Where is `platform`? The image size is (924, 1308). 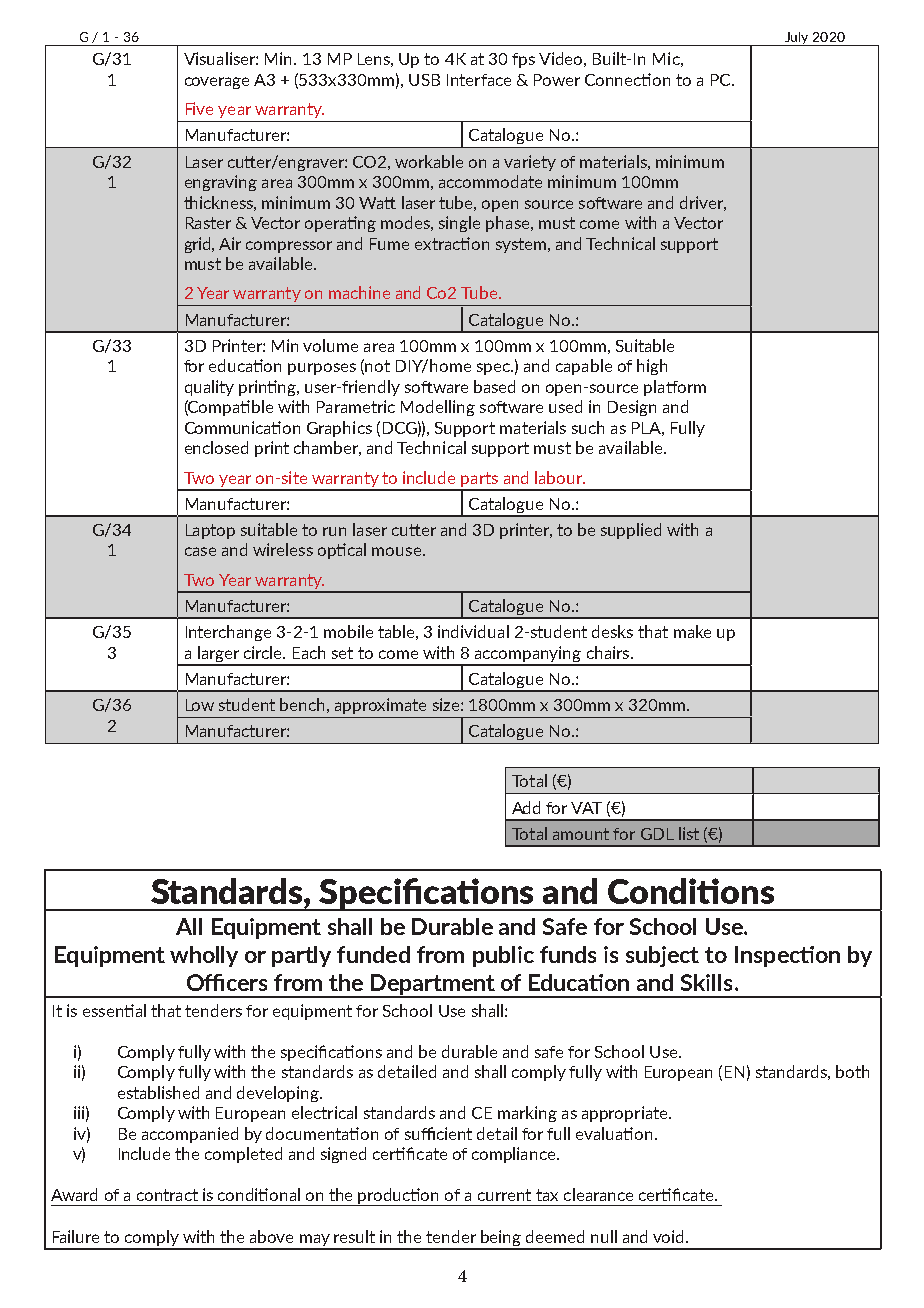
platform is located at coordinates (675, 388).
